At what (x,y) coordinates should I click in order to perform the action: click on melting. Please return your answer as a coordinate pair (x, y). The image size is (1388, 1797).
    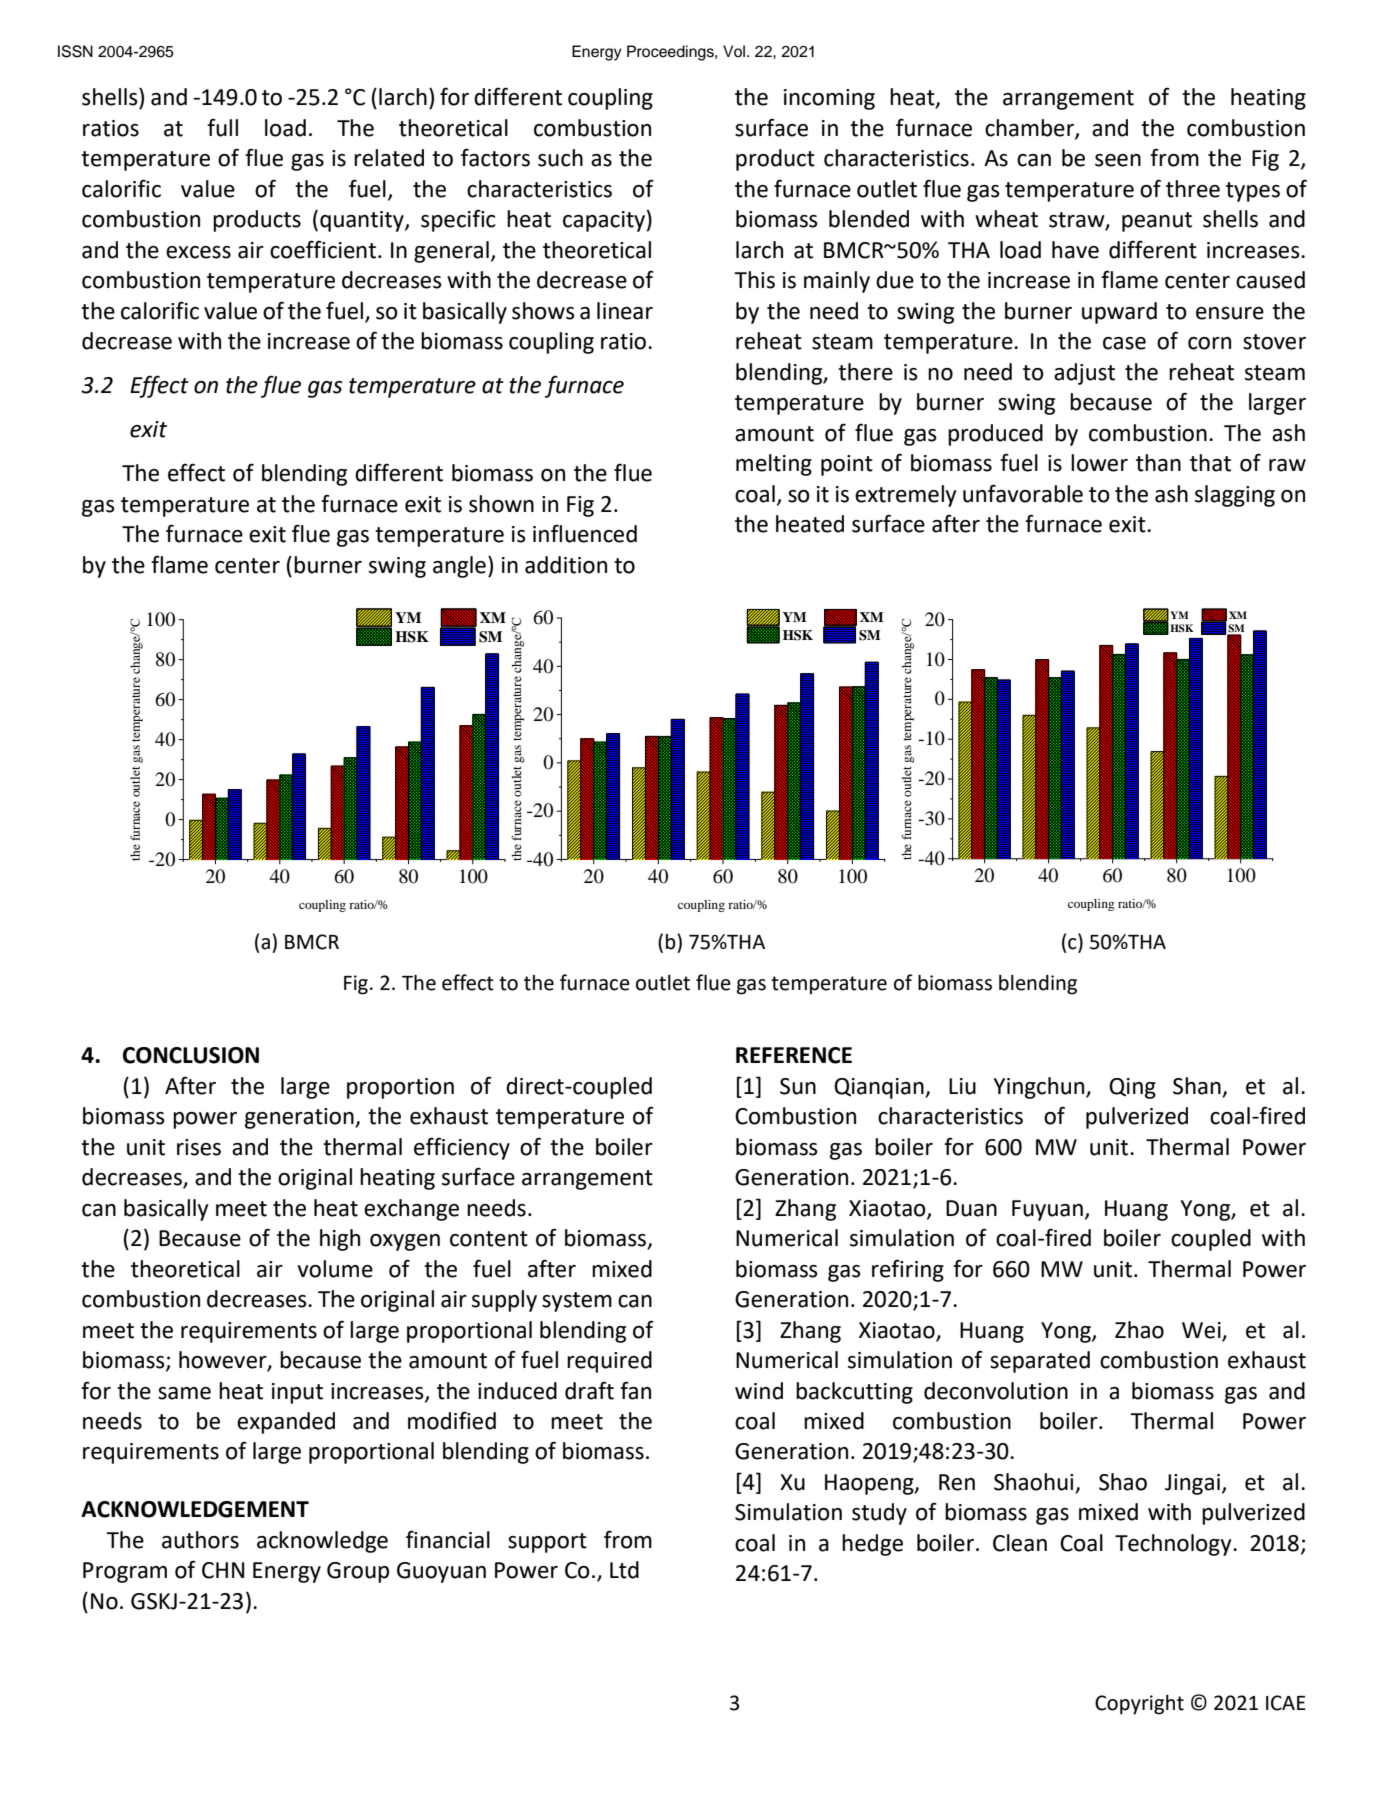
    Looking at the image, I should click on (774, 465).
